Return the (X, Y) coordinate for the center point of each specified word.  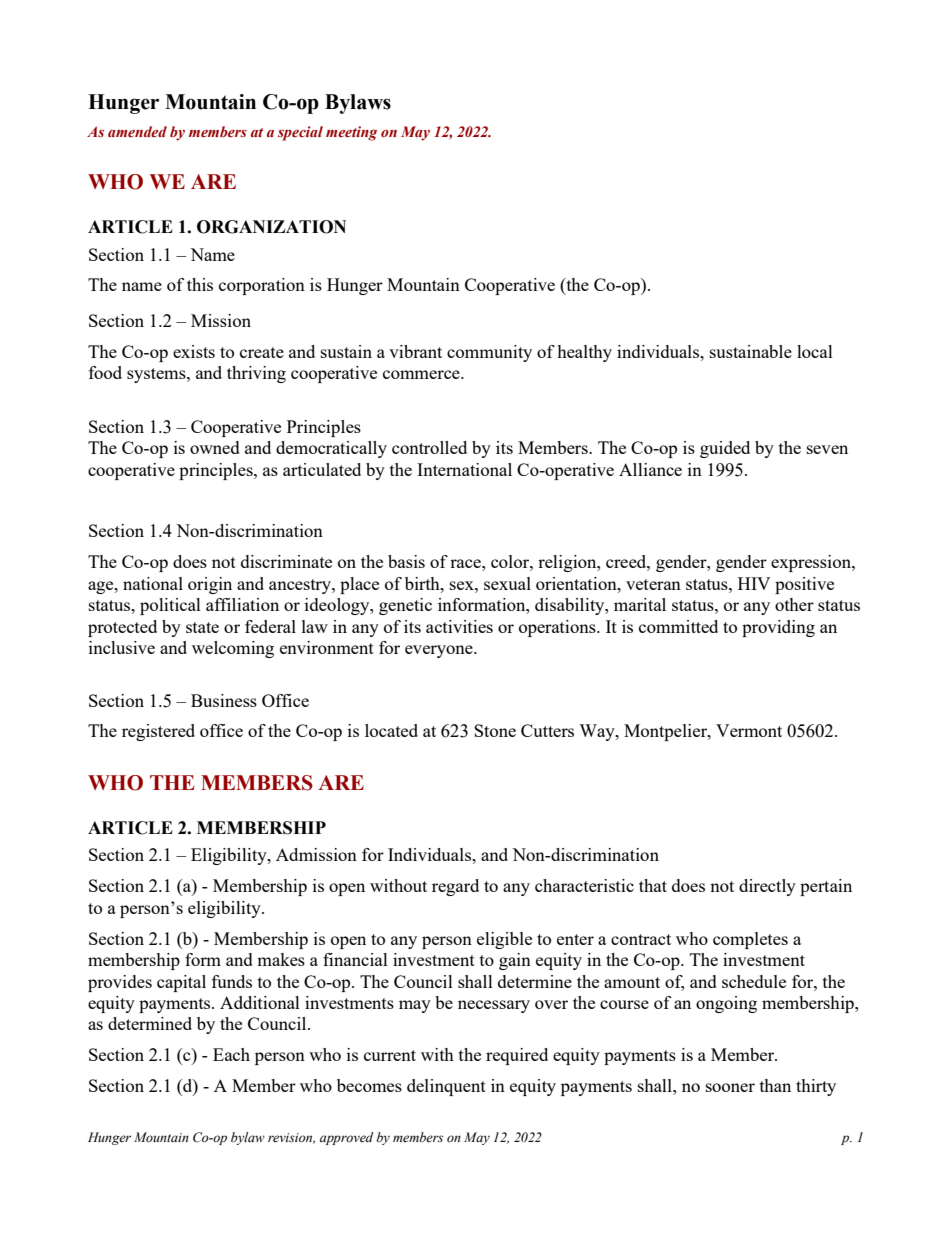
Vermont (749, 730)
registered (158, 732)
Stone (495, 730)
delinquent (446, 1087)
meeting (352, 133)
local (815, 351)
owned (215, 447)
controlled (429, 447)
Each (231, 1054)
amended (137, 132)
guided (725, 449)
